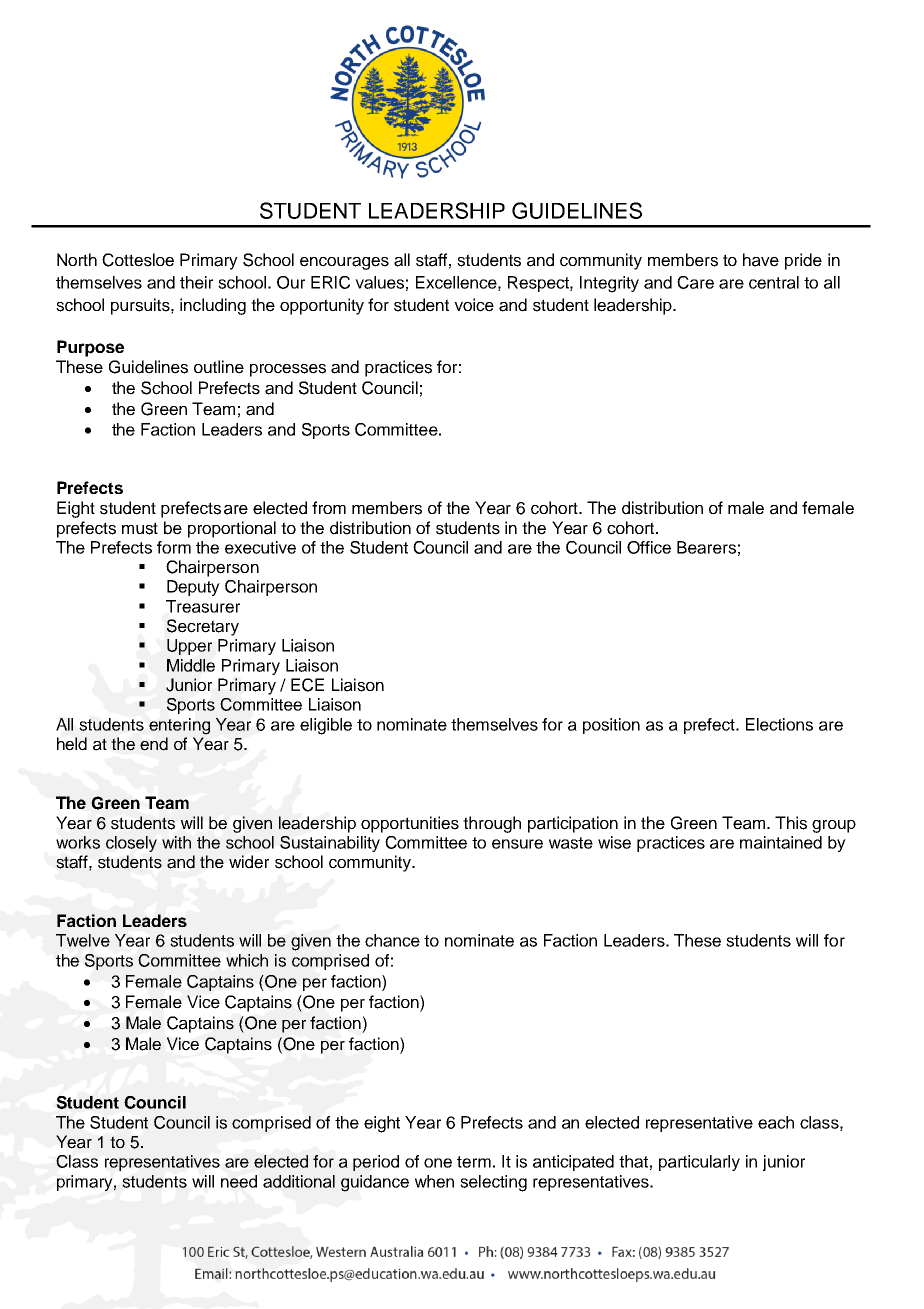 The width and height of the page is (924, 1309). What do you see at coordinates (492, 824) in the page?
I see `through` at bounding box center [492, 824].
